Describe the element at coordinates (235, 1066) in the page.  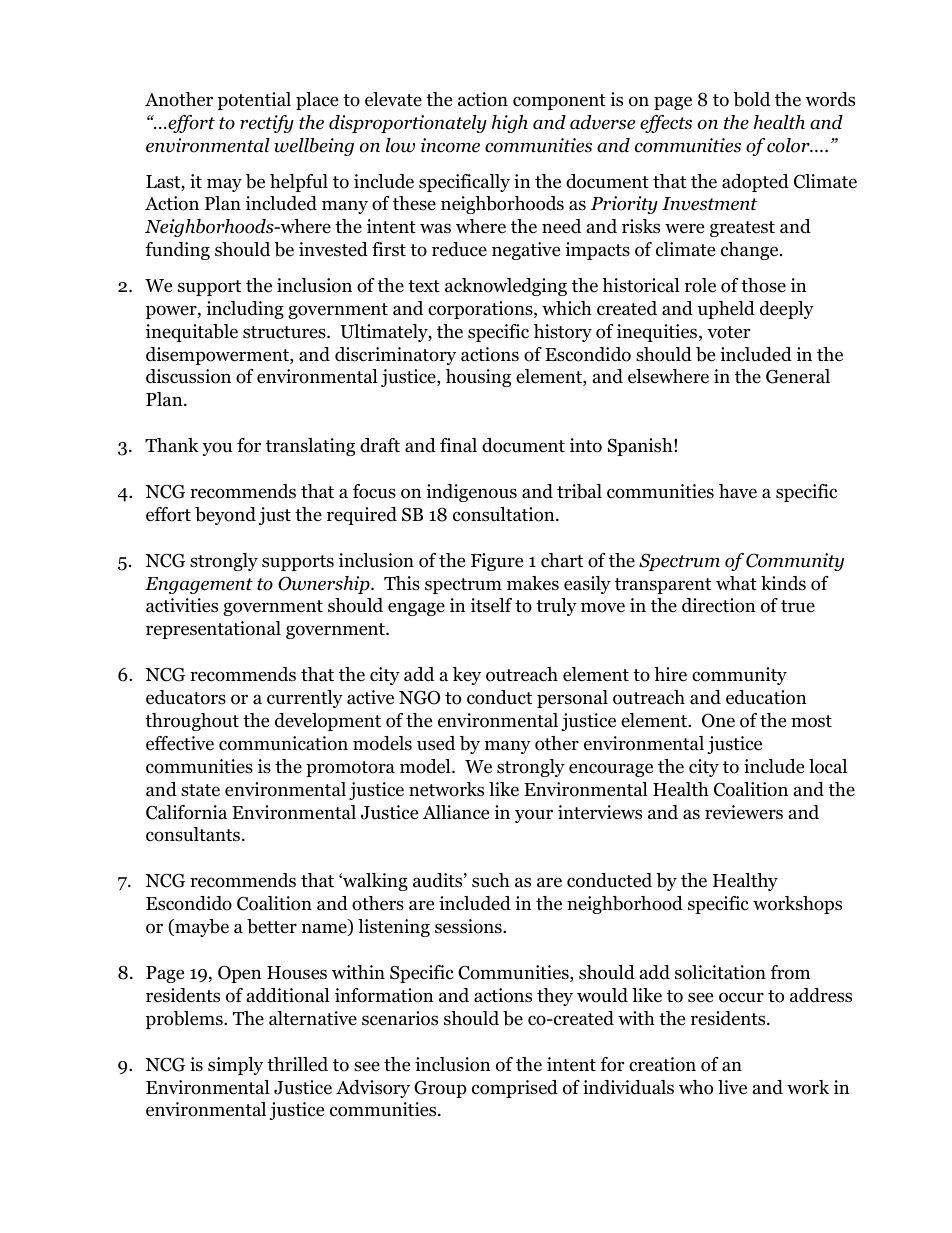
I see `simply` at that location.
